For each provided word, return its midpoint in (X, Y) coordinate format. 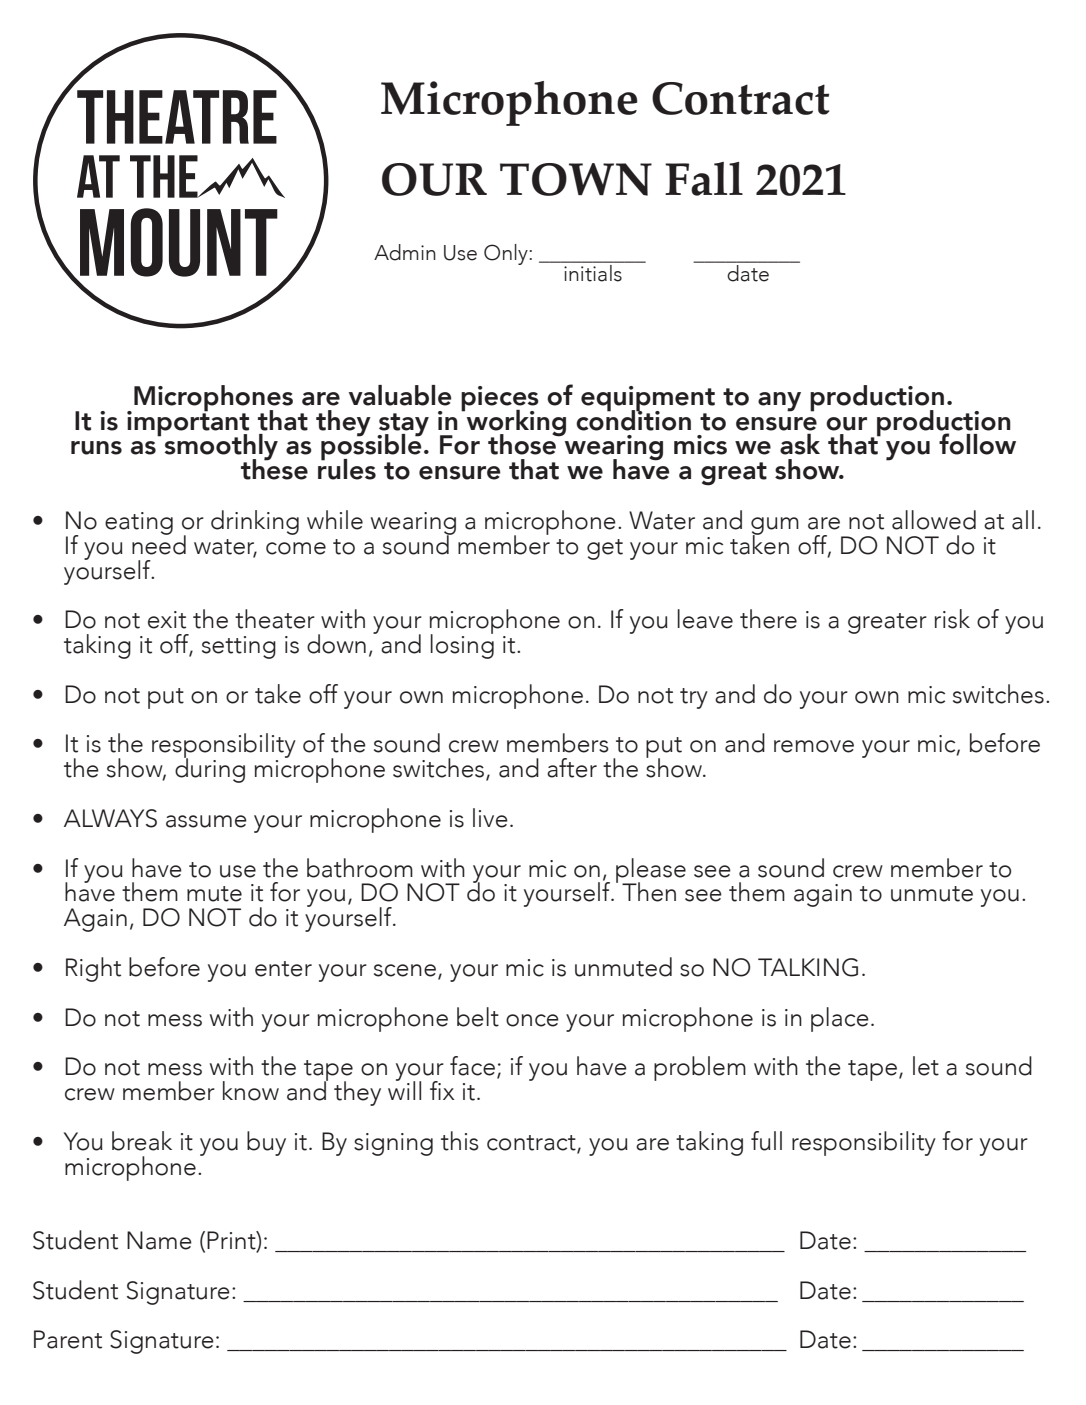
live (490, 818)
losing (462, 645)
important (188, 423)
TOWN (576, 179)
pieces (500, 399)
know (251, 1091)
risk (952, 619)
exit (167, 620)
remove (814, 746)
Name (159, 1240)
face (472, 1066)
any (779, 402)
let (926, 1066)
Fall (704, 179)
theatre (177, 117)
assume (206, 821)
